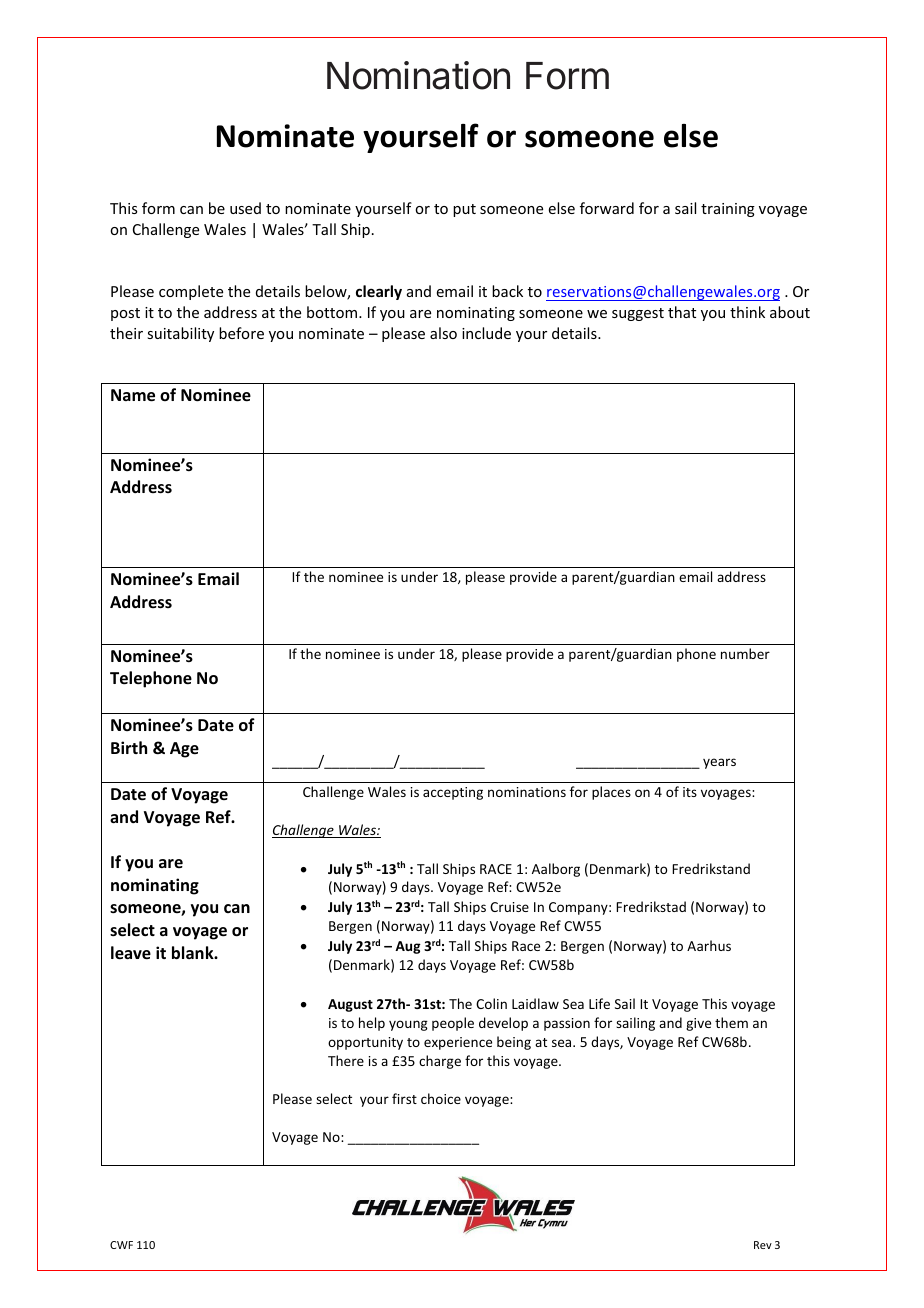 The height and width of the screenshot is (1308, 924). I want to click on Cruise, so click(509, 907).
